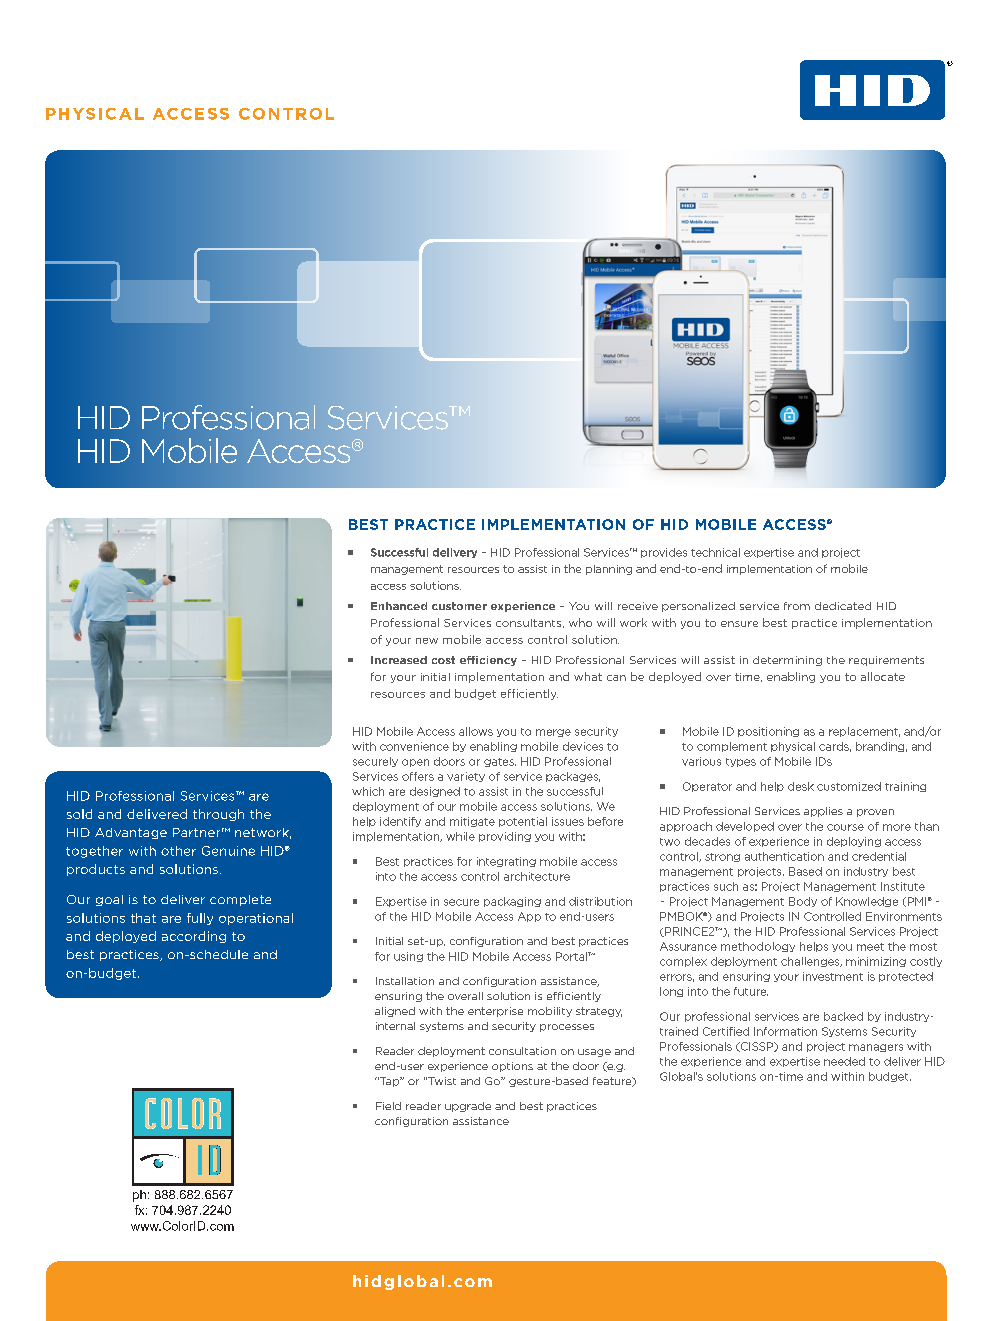 This screenshot has height=1321, width=991. I want to click on fully, so click(200, 919).
